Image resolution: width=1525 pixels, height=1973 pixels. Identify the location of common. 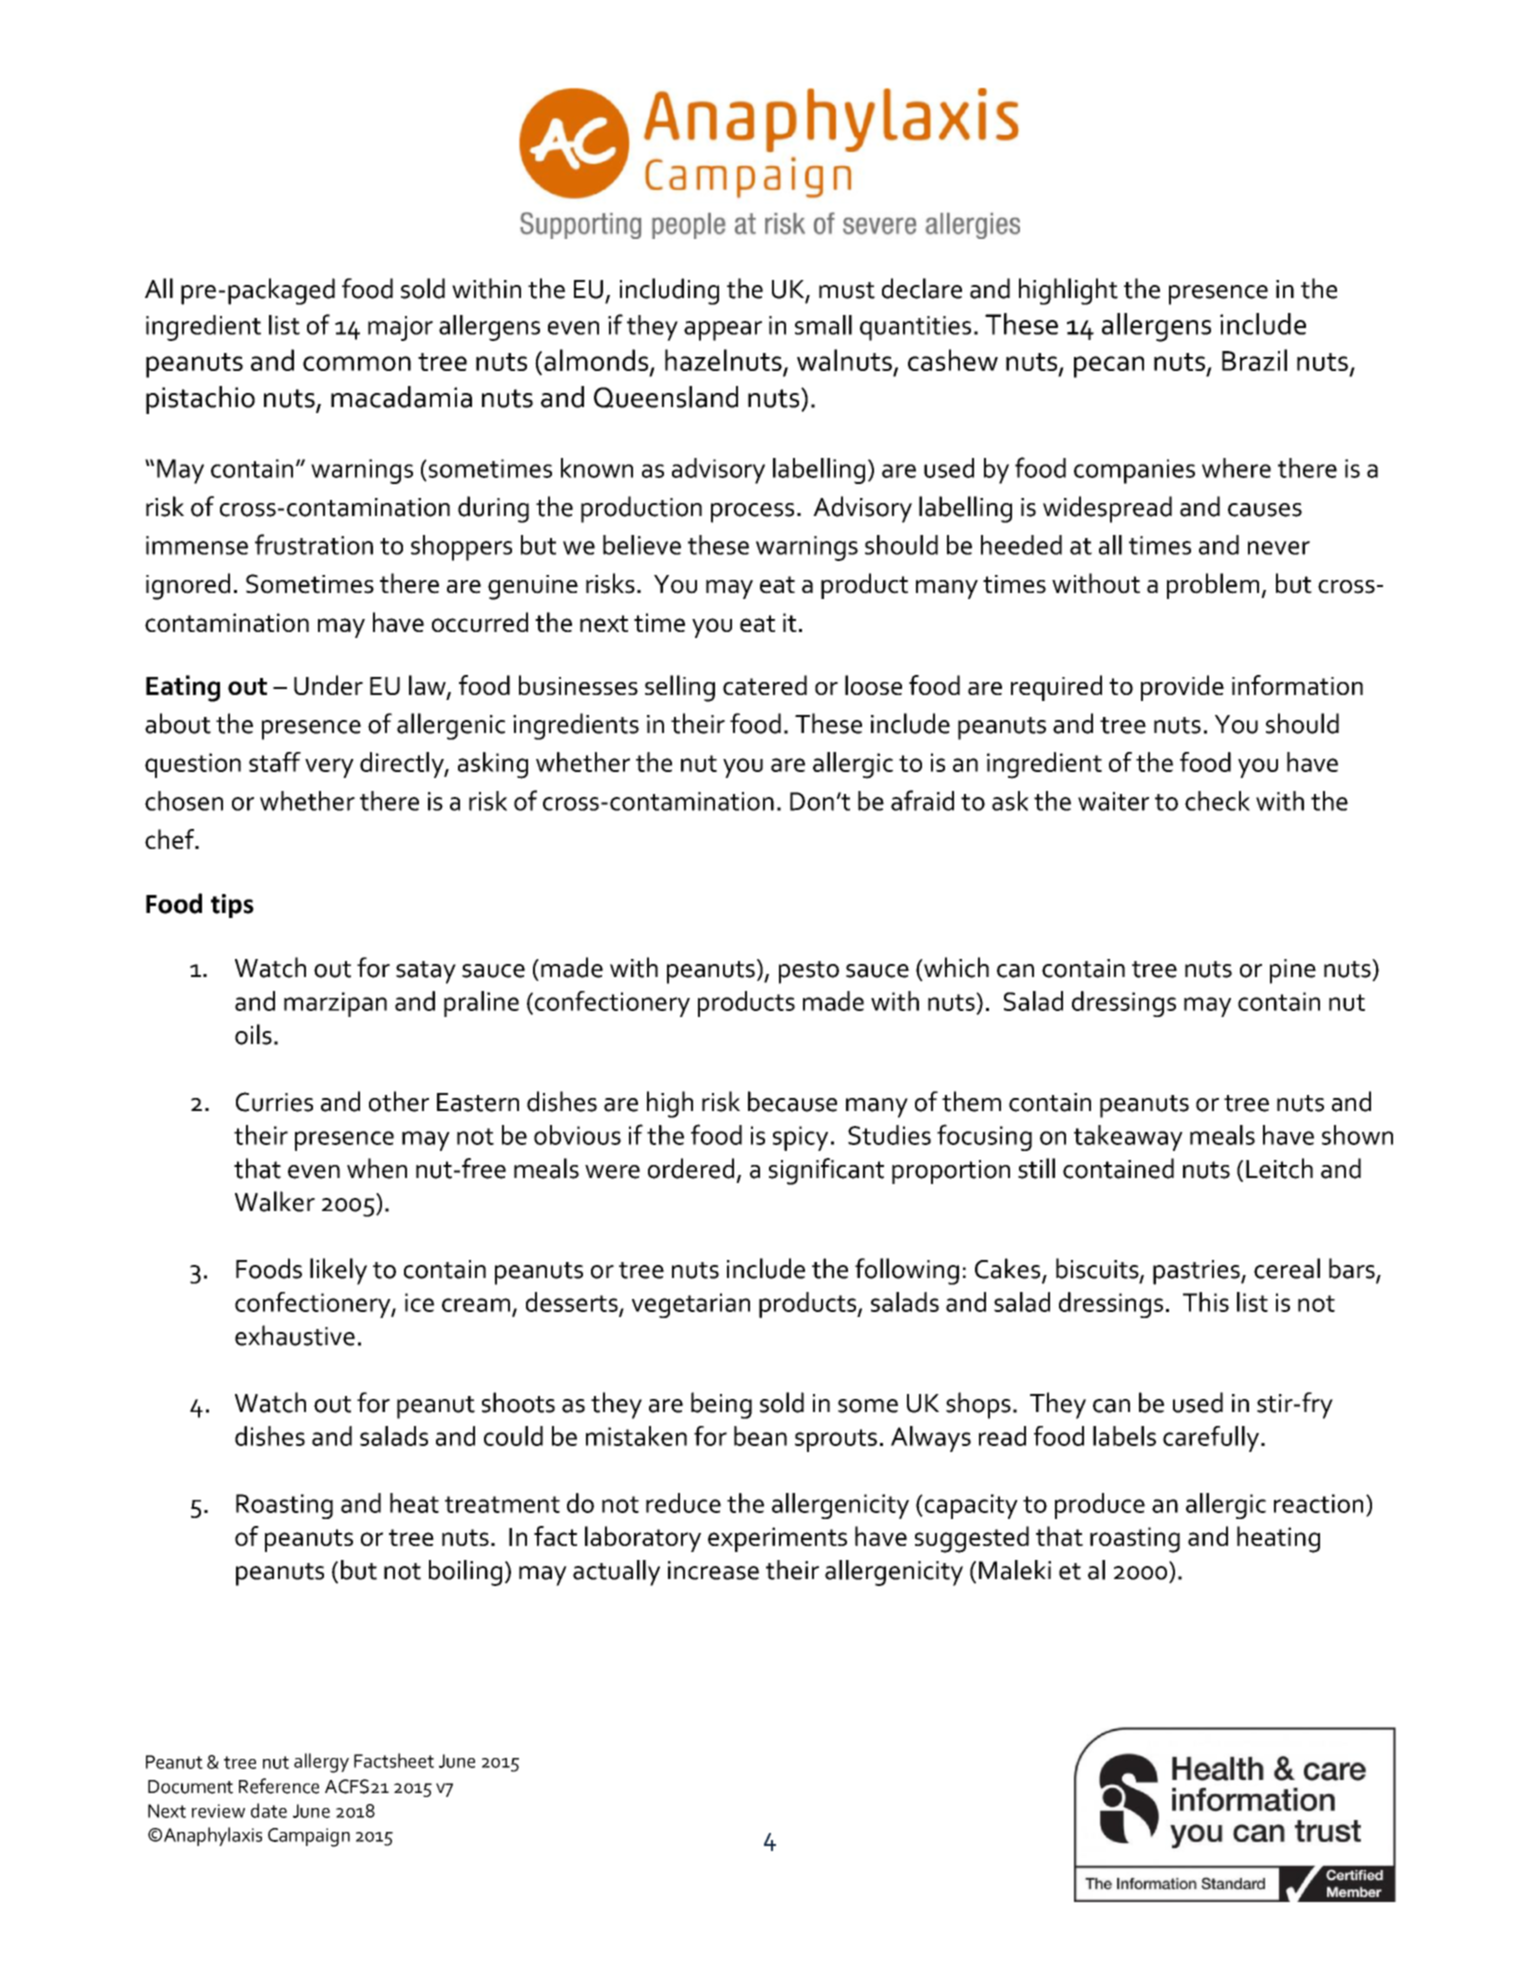
(357, 363).
